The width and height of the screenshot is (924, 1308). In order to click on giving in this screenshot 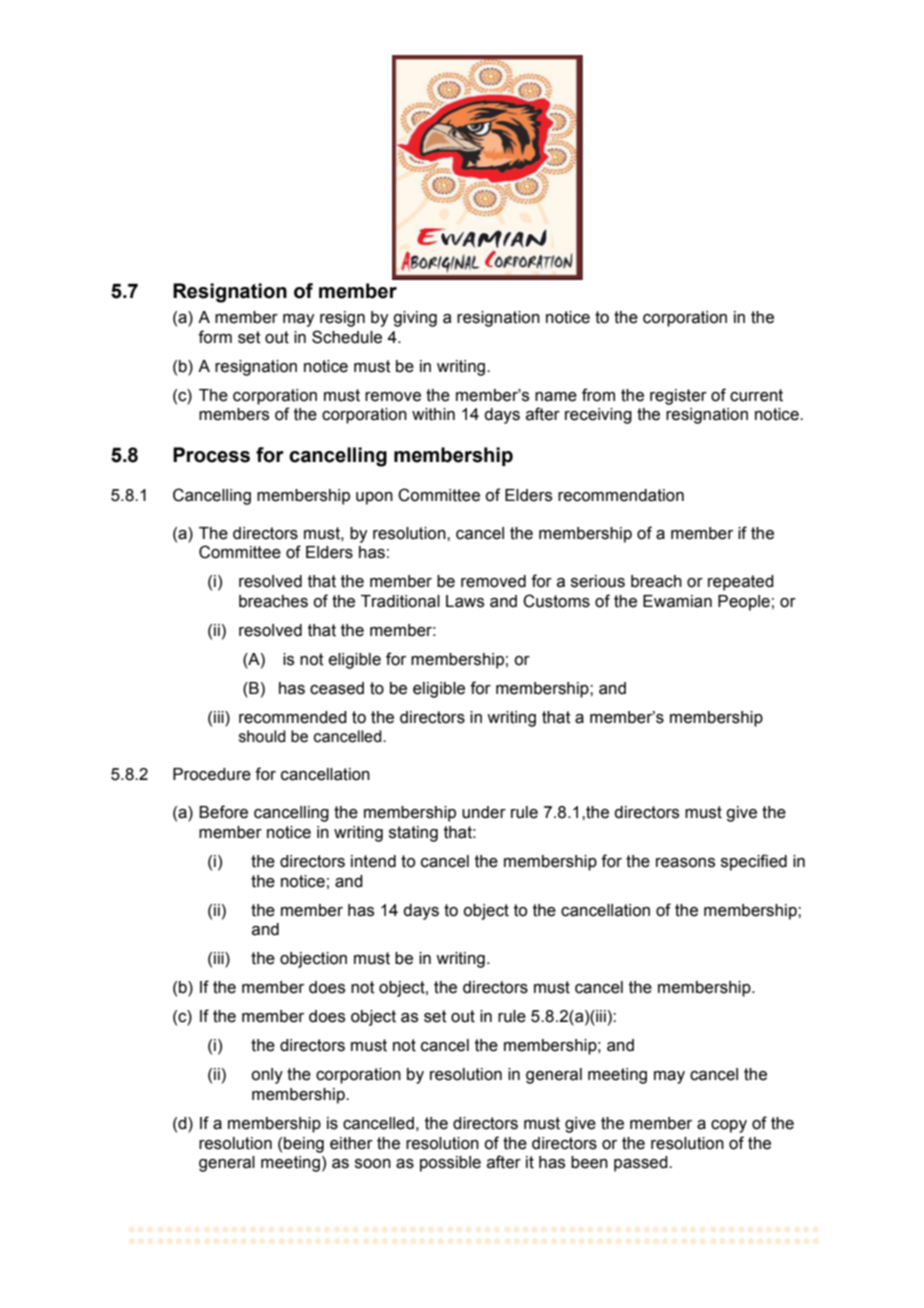, I will do `click(415, 319)`.
